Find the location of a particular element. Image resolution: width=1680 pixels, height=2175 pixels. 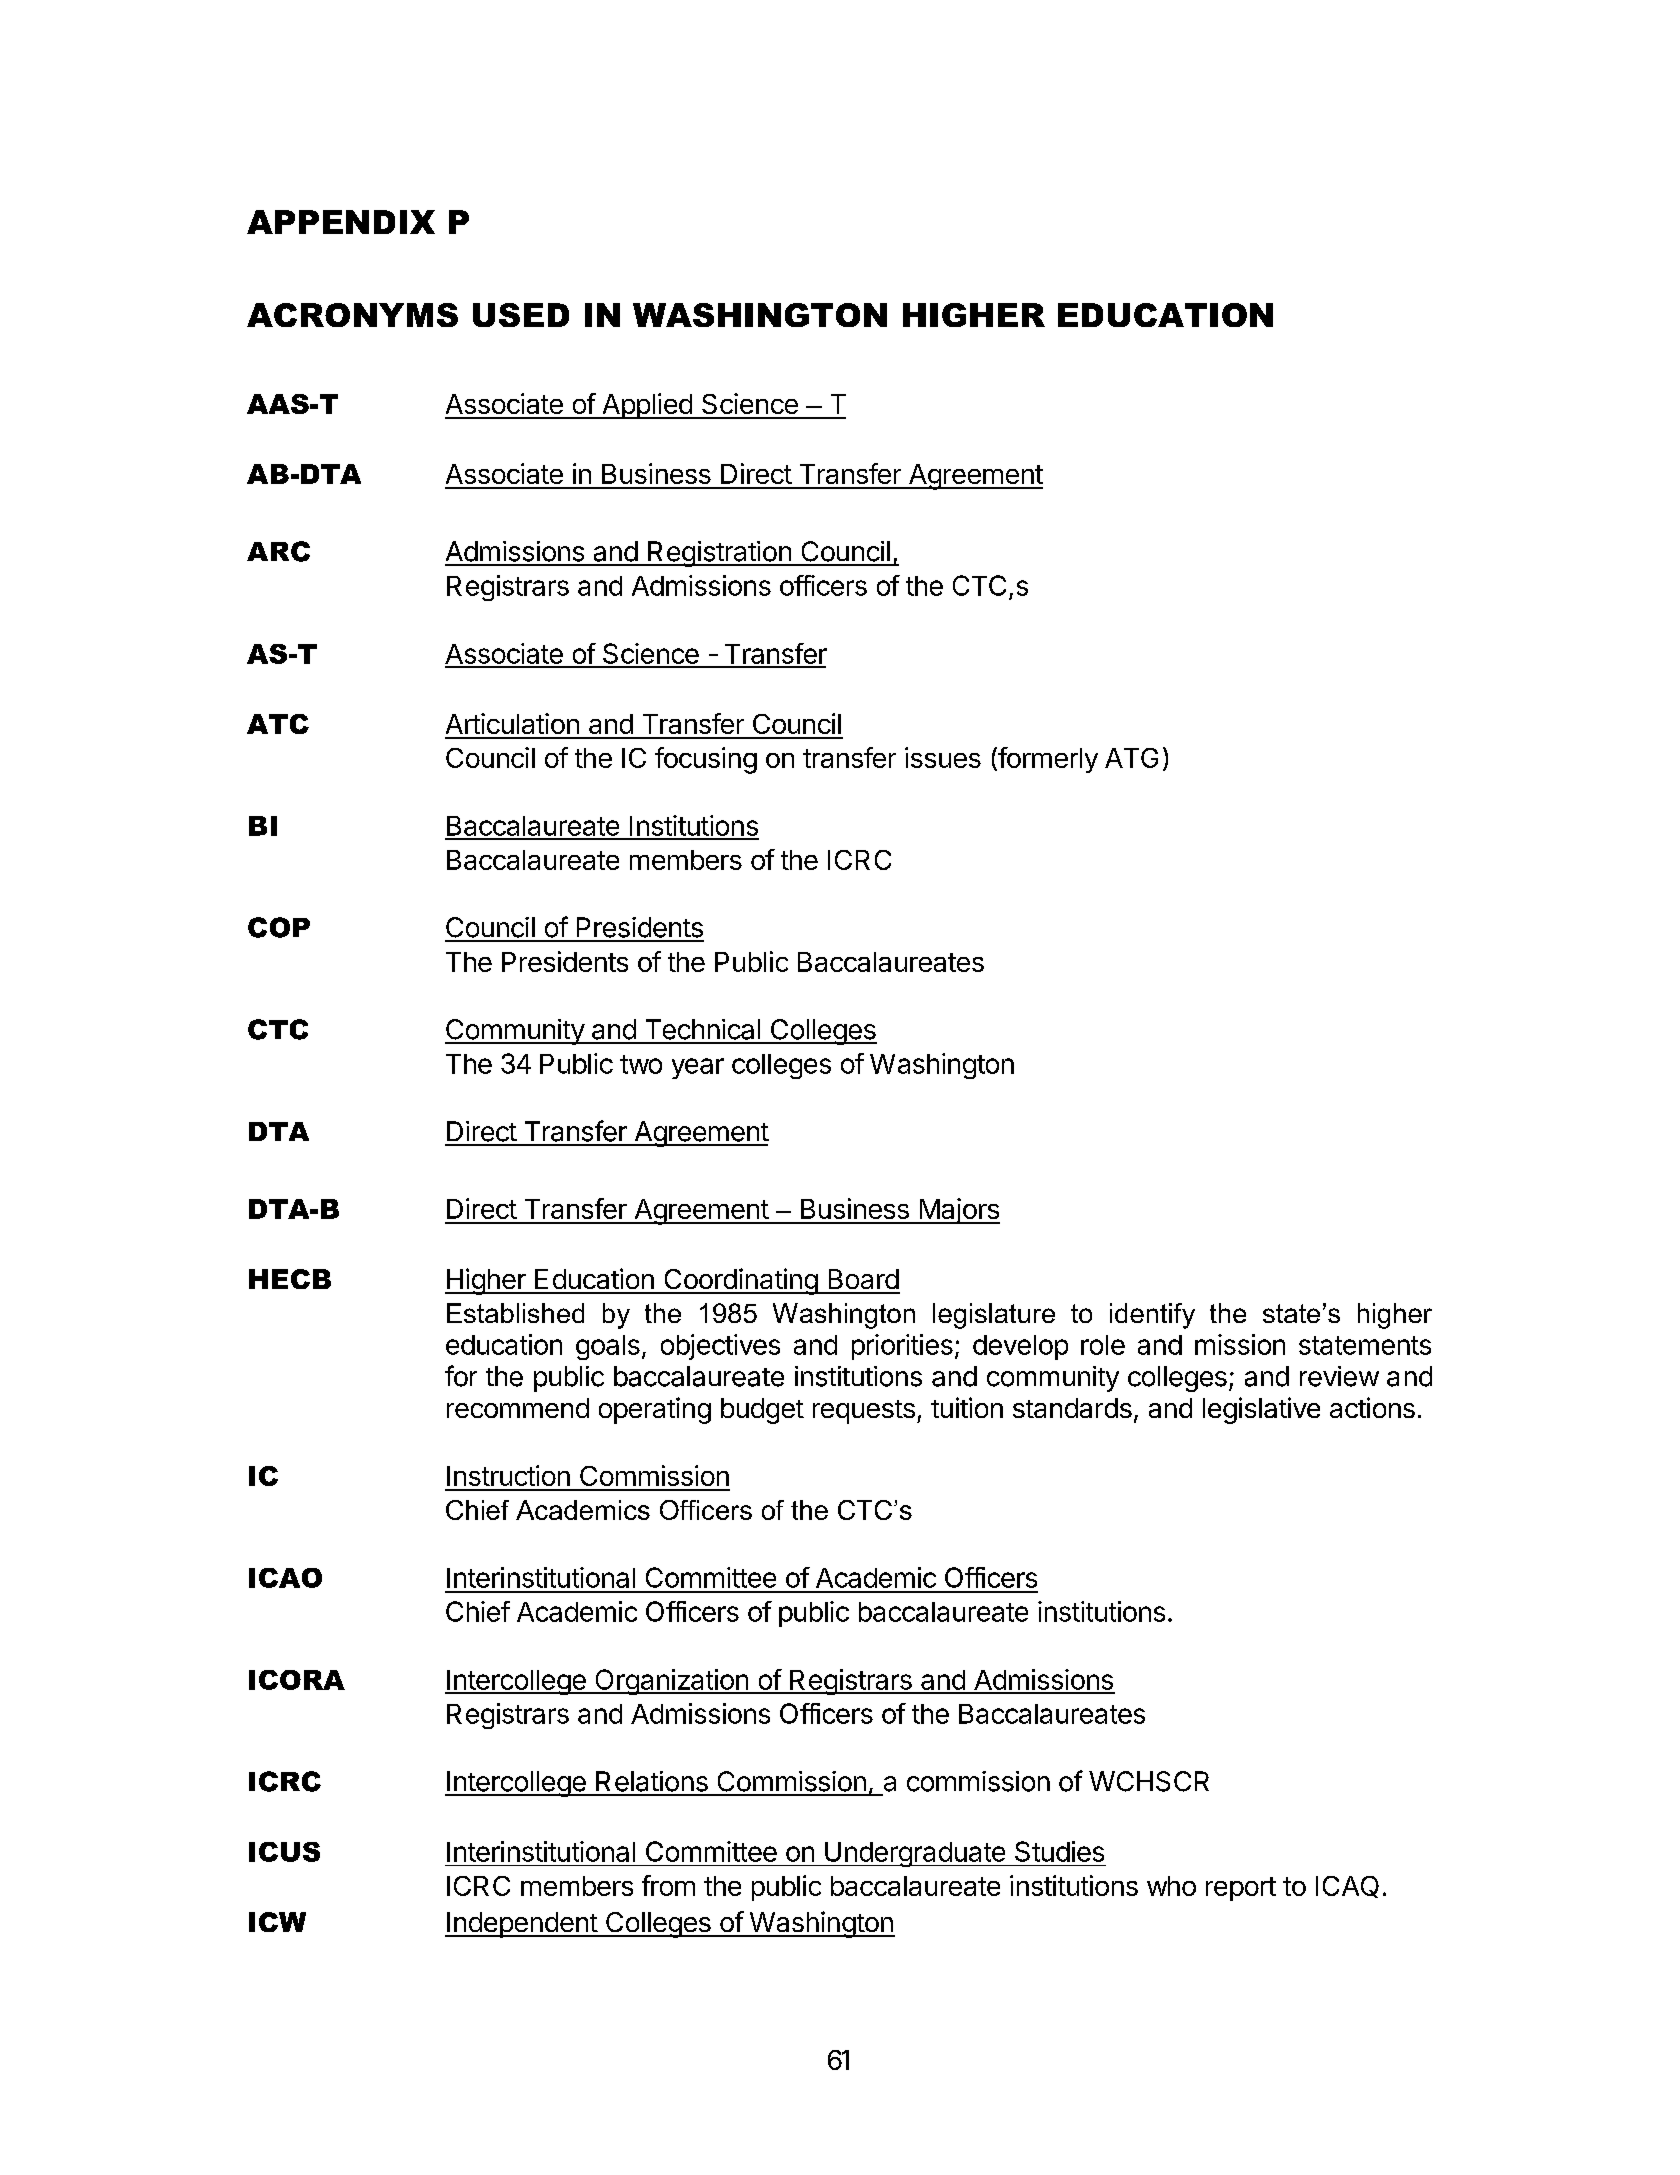

Applied is located at coordinates (647, 406).
